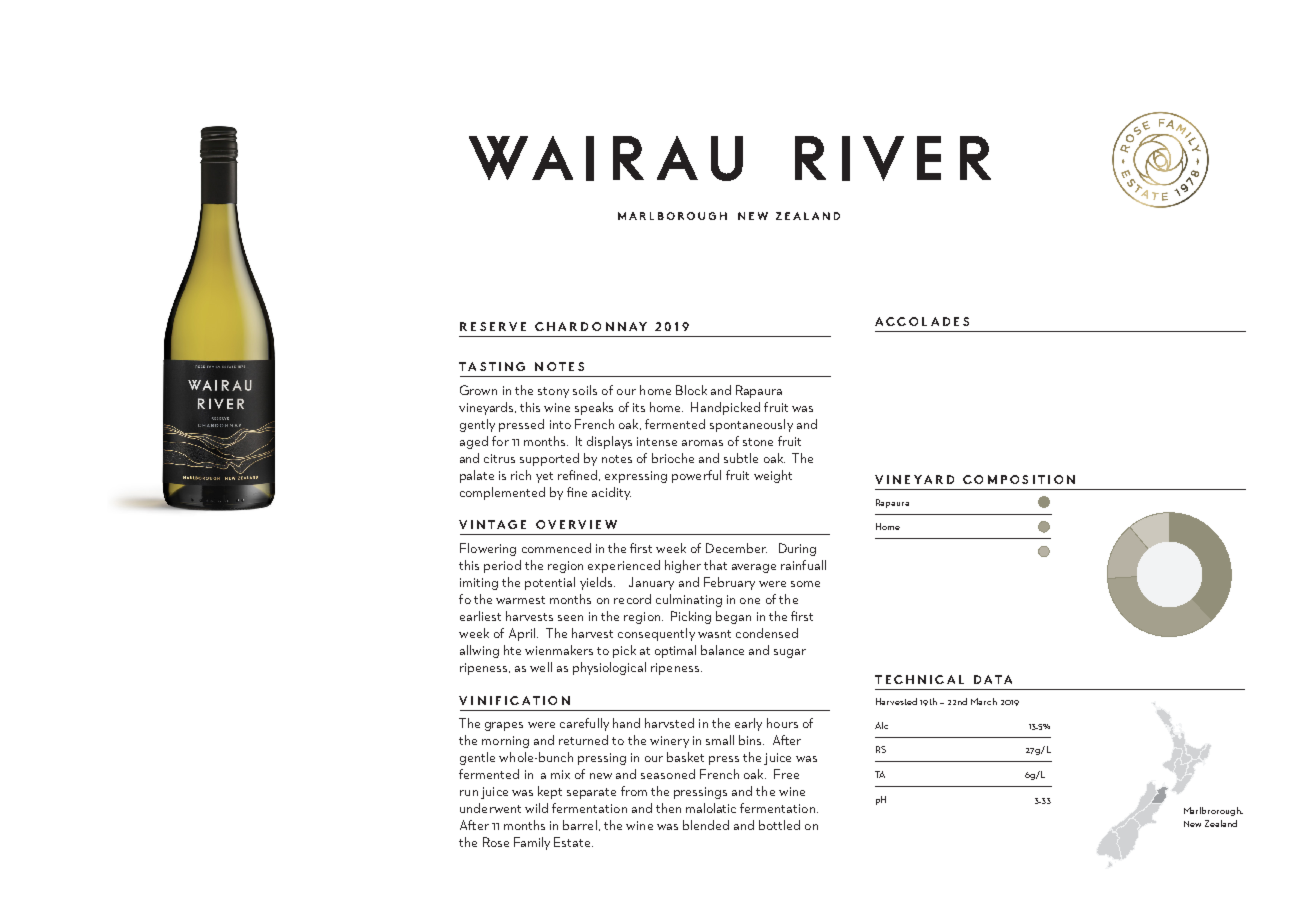 The image size is (1308, 924). What do you see at coordinates (758, 442) in the screenshot?
I see `stone` at bounding box center [758, 442].
